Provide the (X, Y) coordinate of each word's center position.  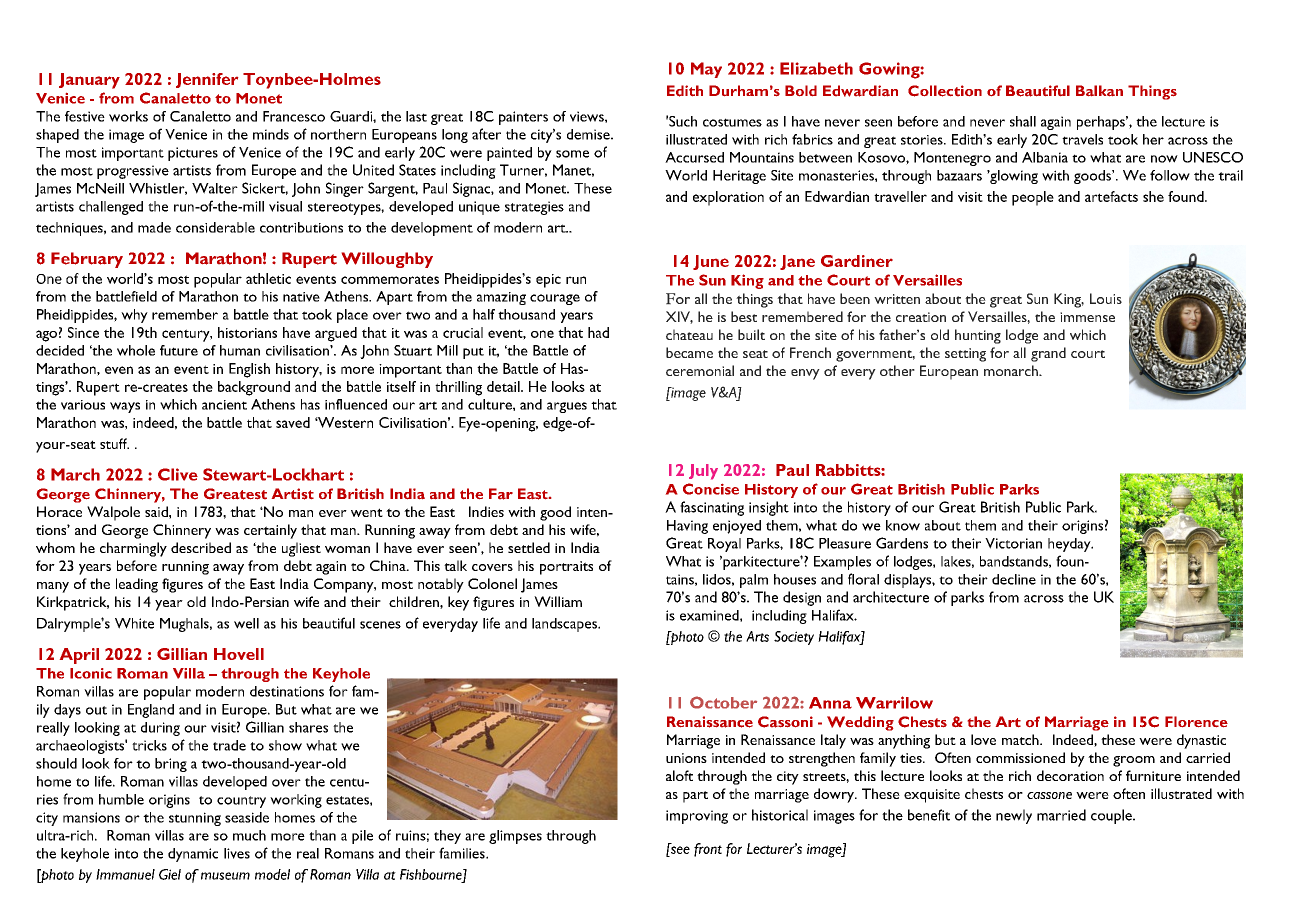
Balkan (1099, 90)
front (708, 850)
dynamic (193, 855)
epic (548, 281)
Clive (178, 474)
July (703, 472)
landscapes (565, 625)
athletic (268, 278)
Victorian (1013, 543)
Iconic (91, 673)
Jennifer (207, 80)
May (706, 70)
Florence (1196, 721)
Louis (1106, 298)
